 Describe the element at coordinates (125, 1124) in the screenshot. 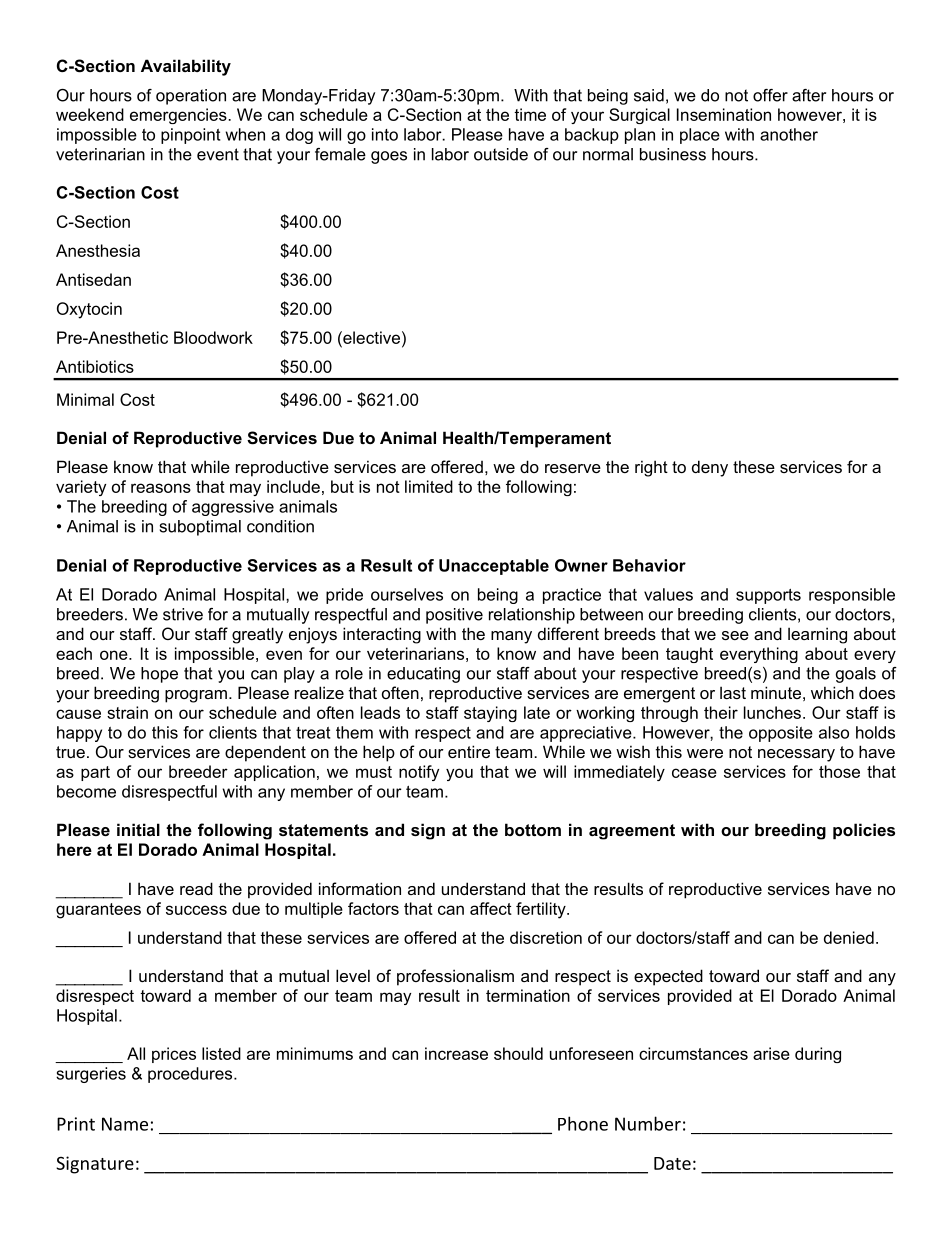

I see `Name` at that location.
